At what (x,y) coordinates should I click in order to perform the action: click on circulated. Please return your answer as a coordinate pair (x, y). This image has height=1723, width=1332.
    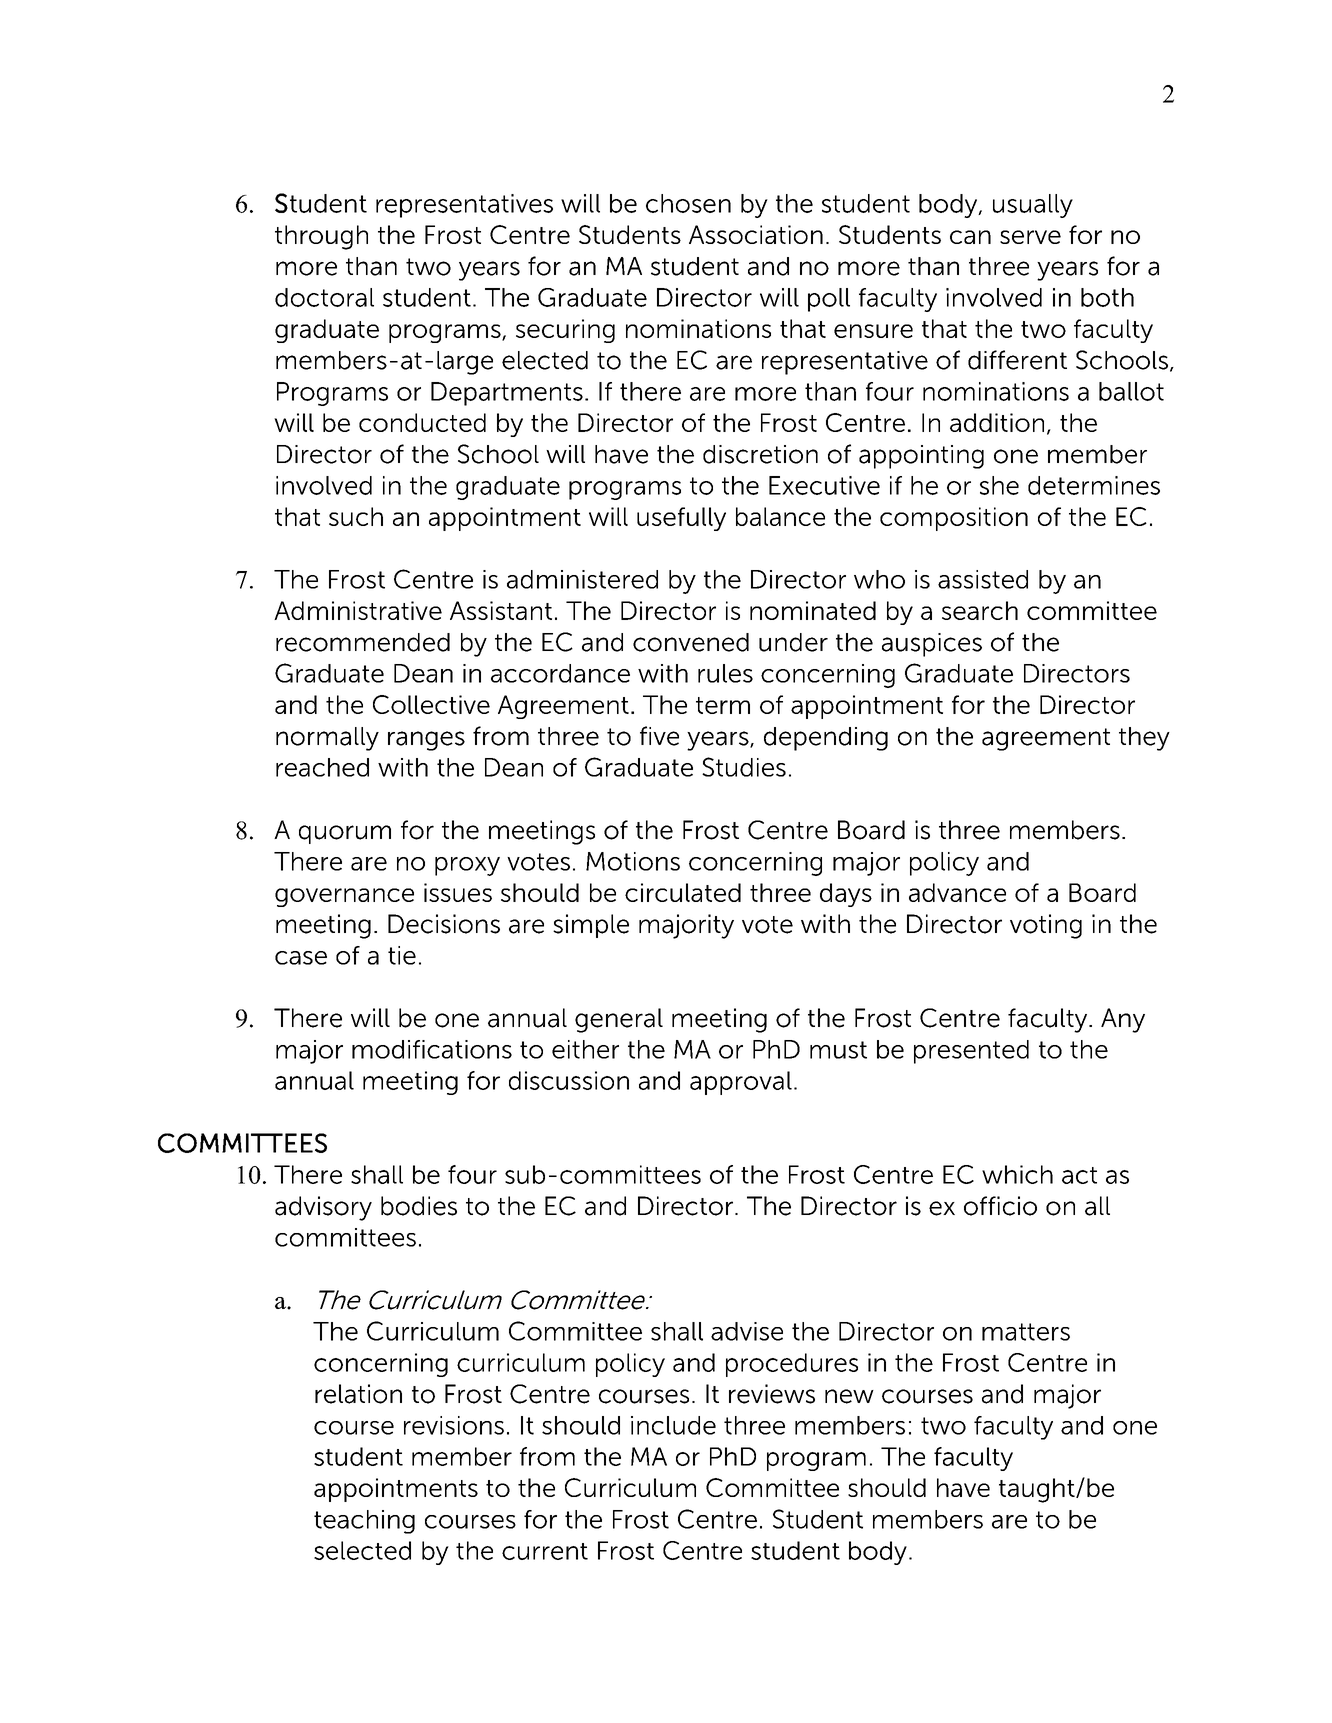
    Looking at the image, I should click on (683, 892).
